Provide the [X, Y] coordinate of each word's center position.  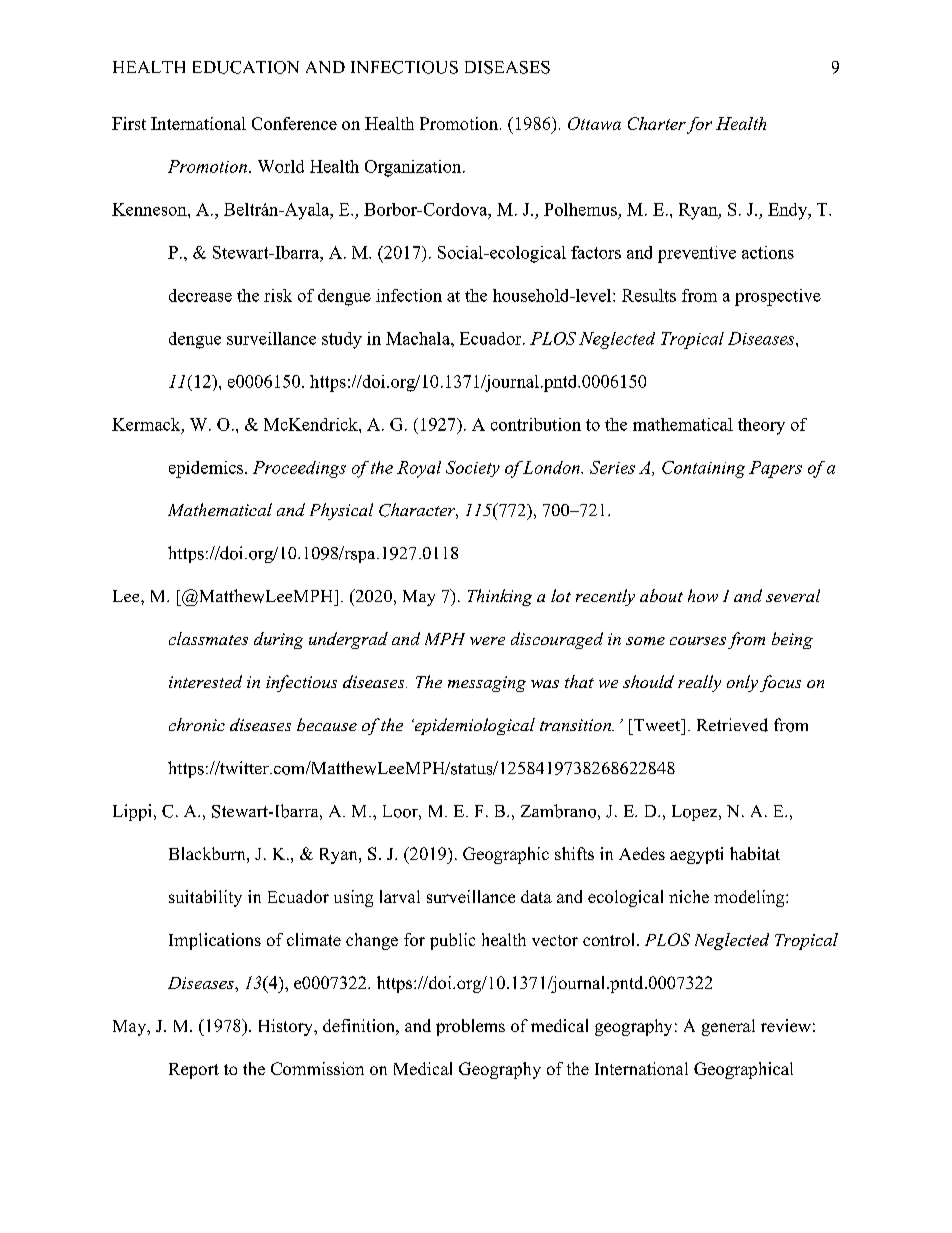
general [728, 1027]
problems [470, 1027]
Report [194, 1071]
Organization [414, 168]
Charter [657, 123]
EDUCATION [246, 67]
